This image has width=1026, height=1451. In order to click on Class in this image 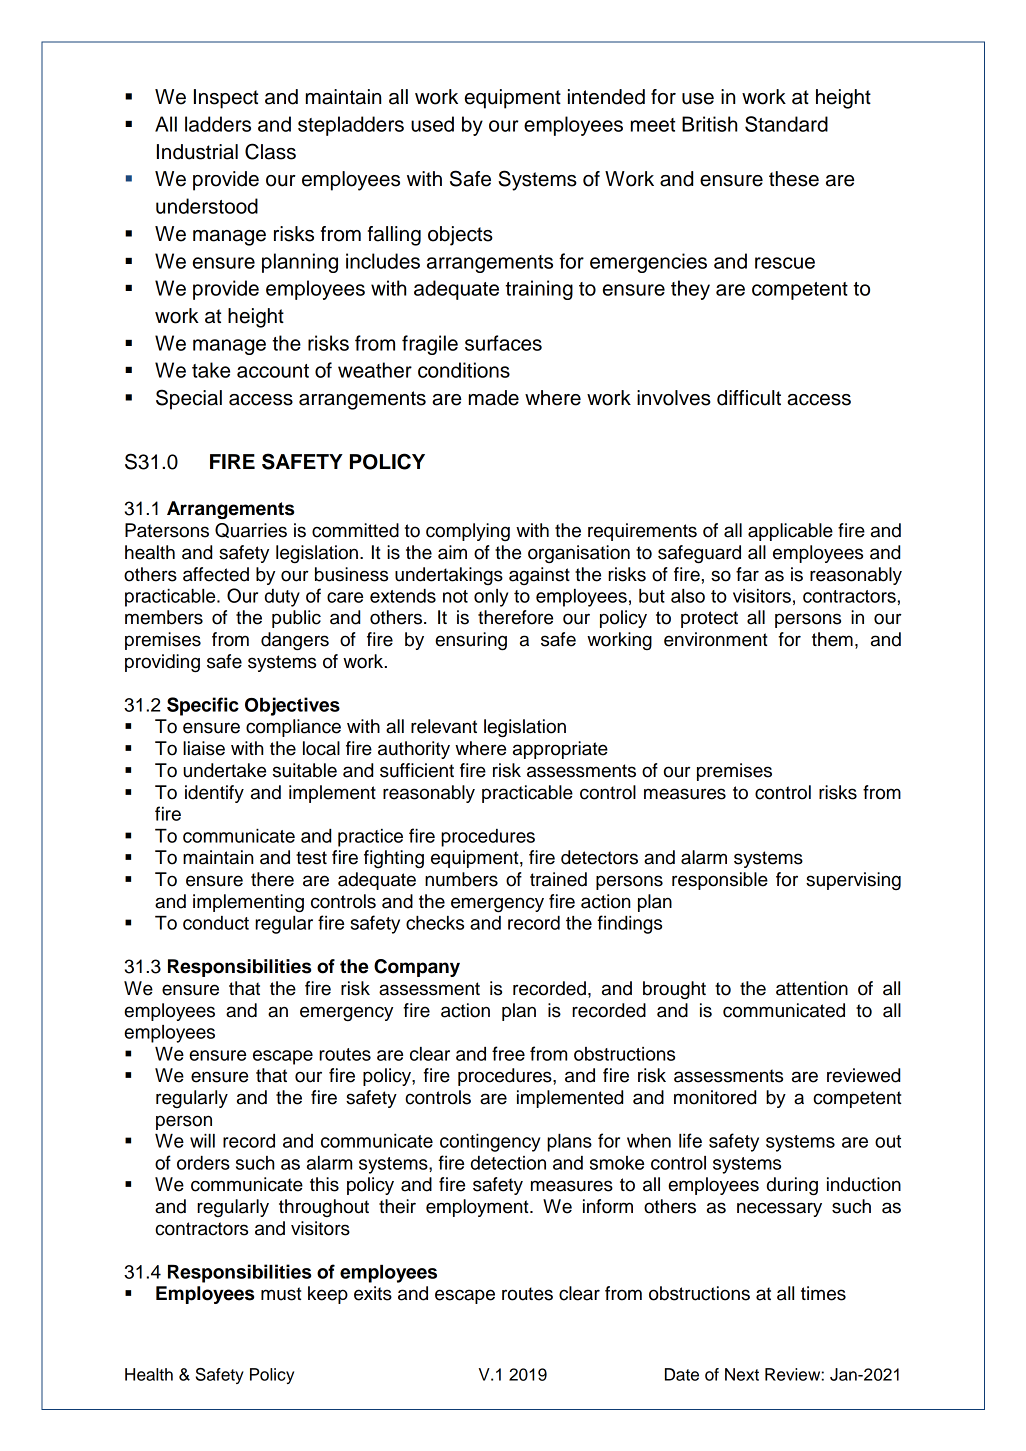, I will do `click(270, 151)`.
